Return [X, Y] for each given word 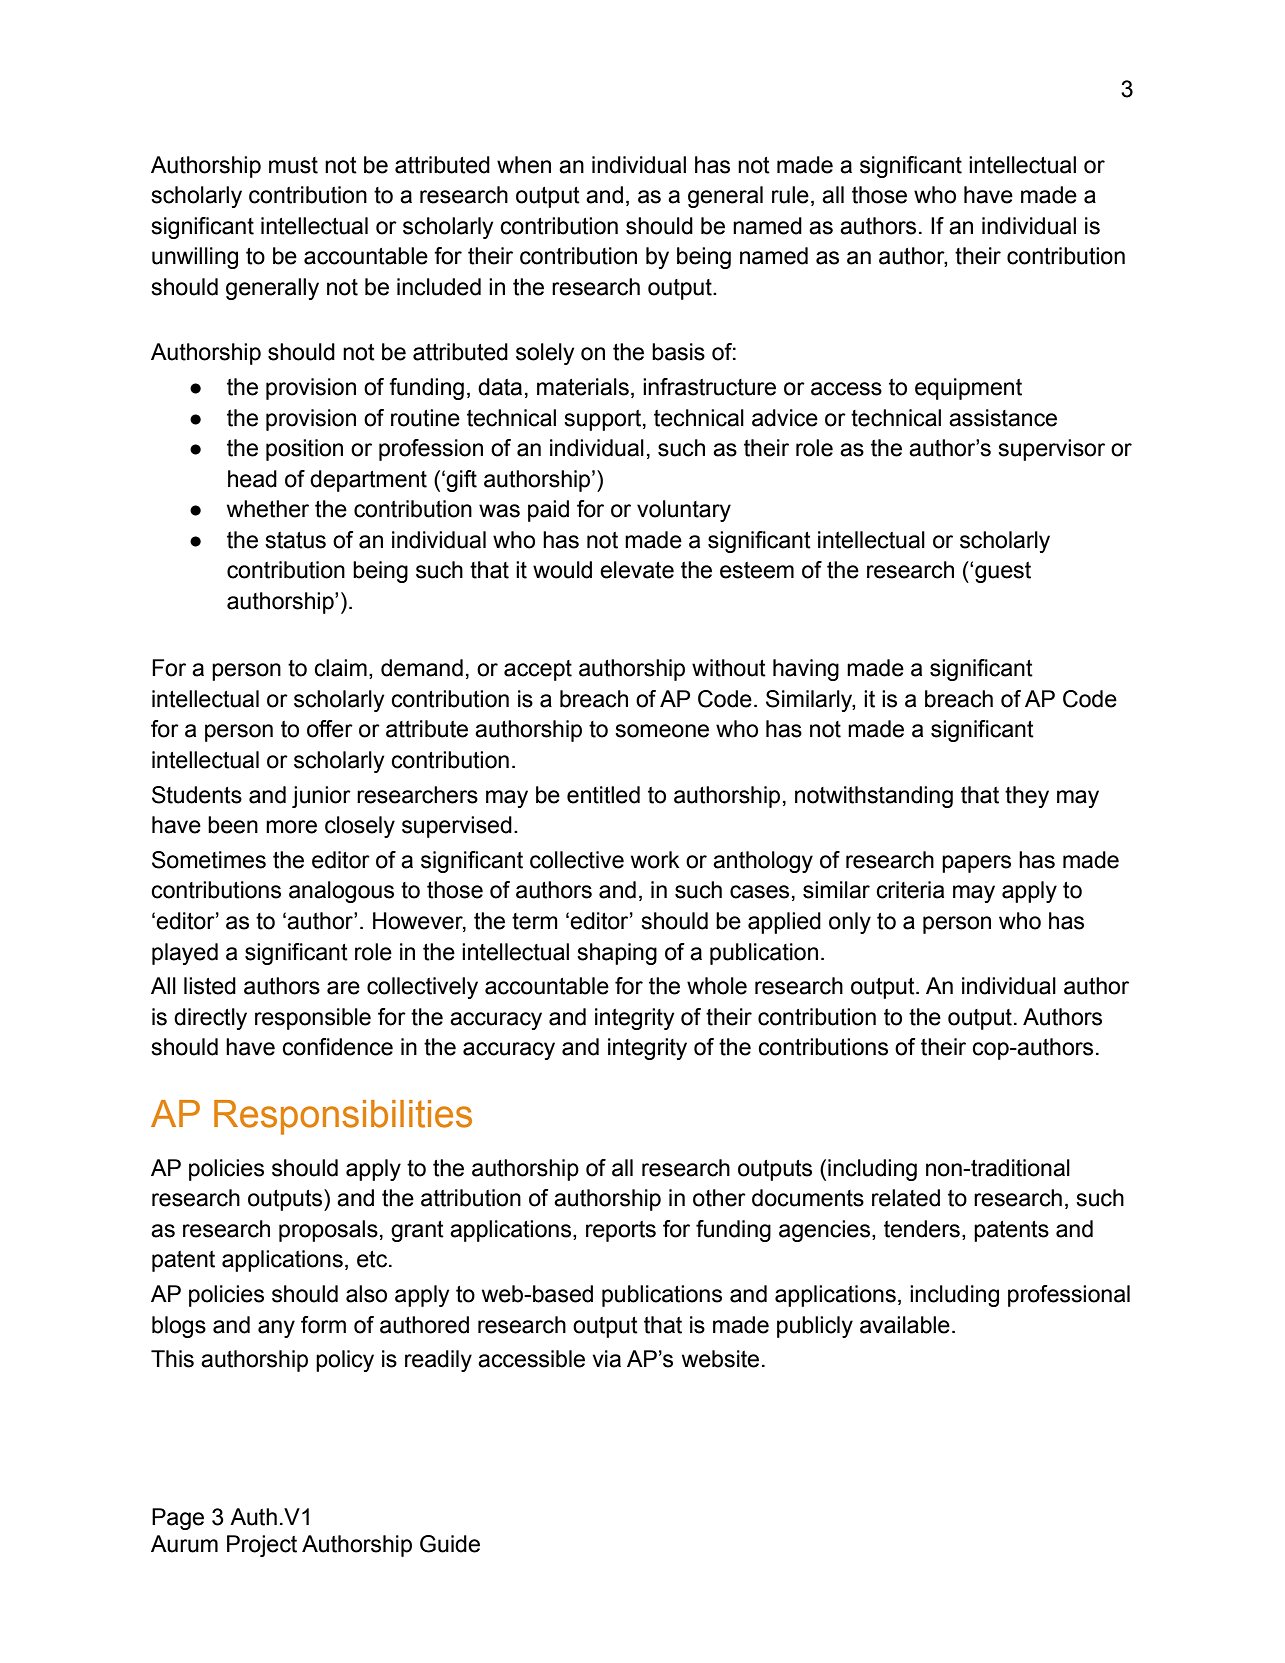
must [293, 165]
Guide [450, 1544]
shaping [617, 954]
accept [538, 670]
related [906, 1198]
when [524, 165]
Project [262, 1546]
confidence [337, 1047]
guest [1003, 572]
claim [340, 668]
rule [790, 195]
